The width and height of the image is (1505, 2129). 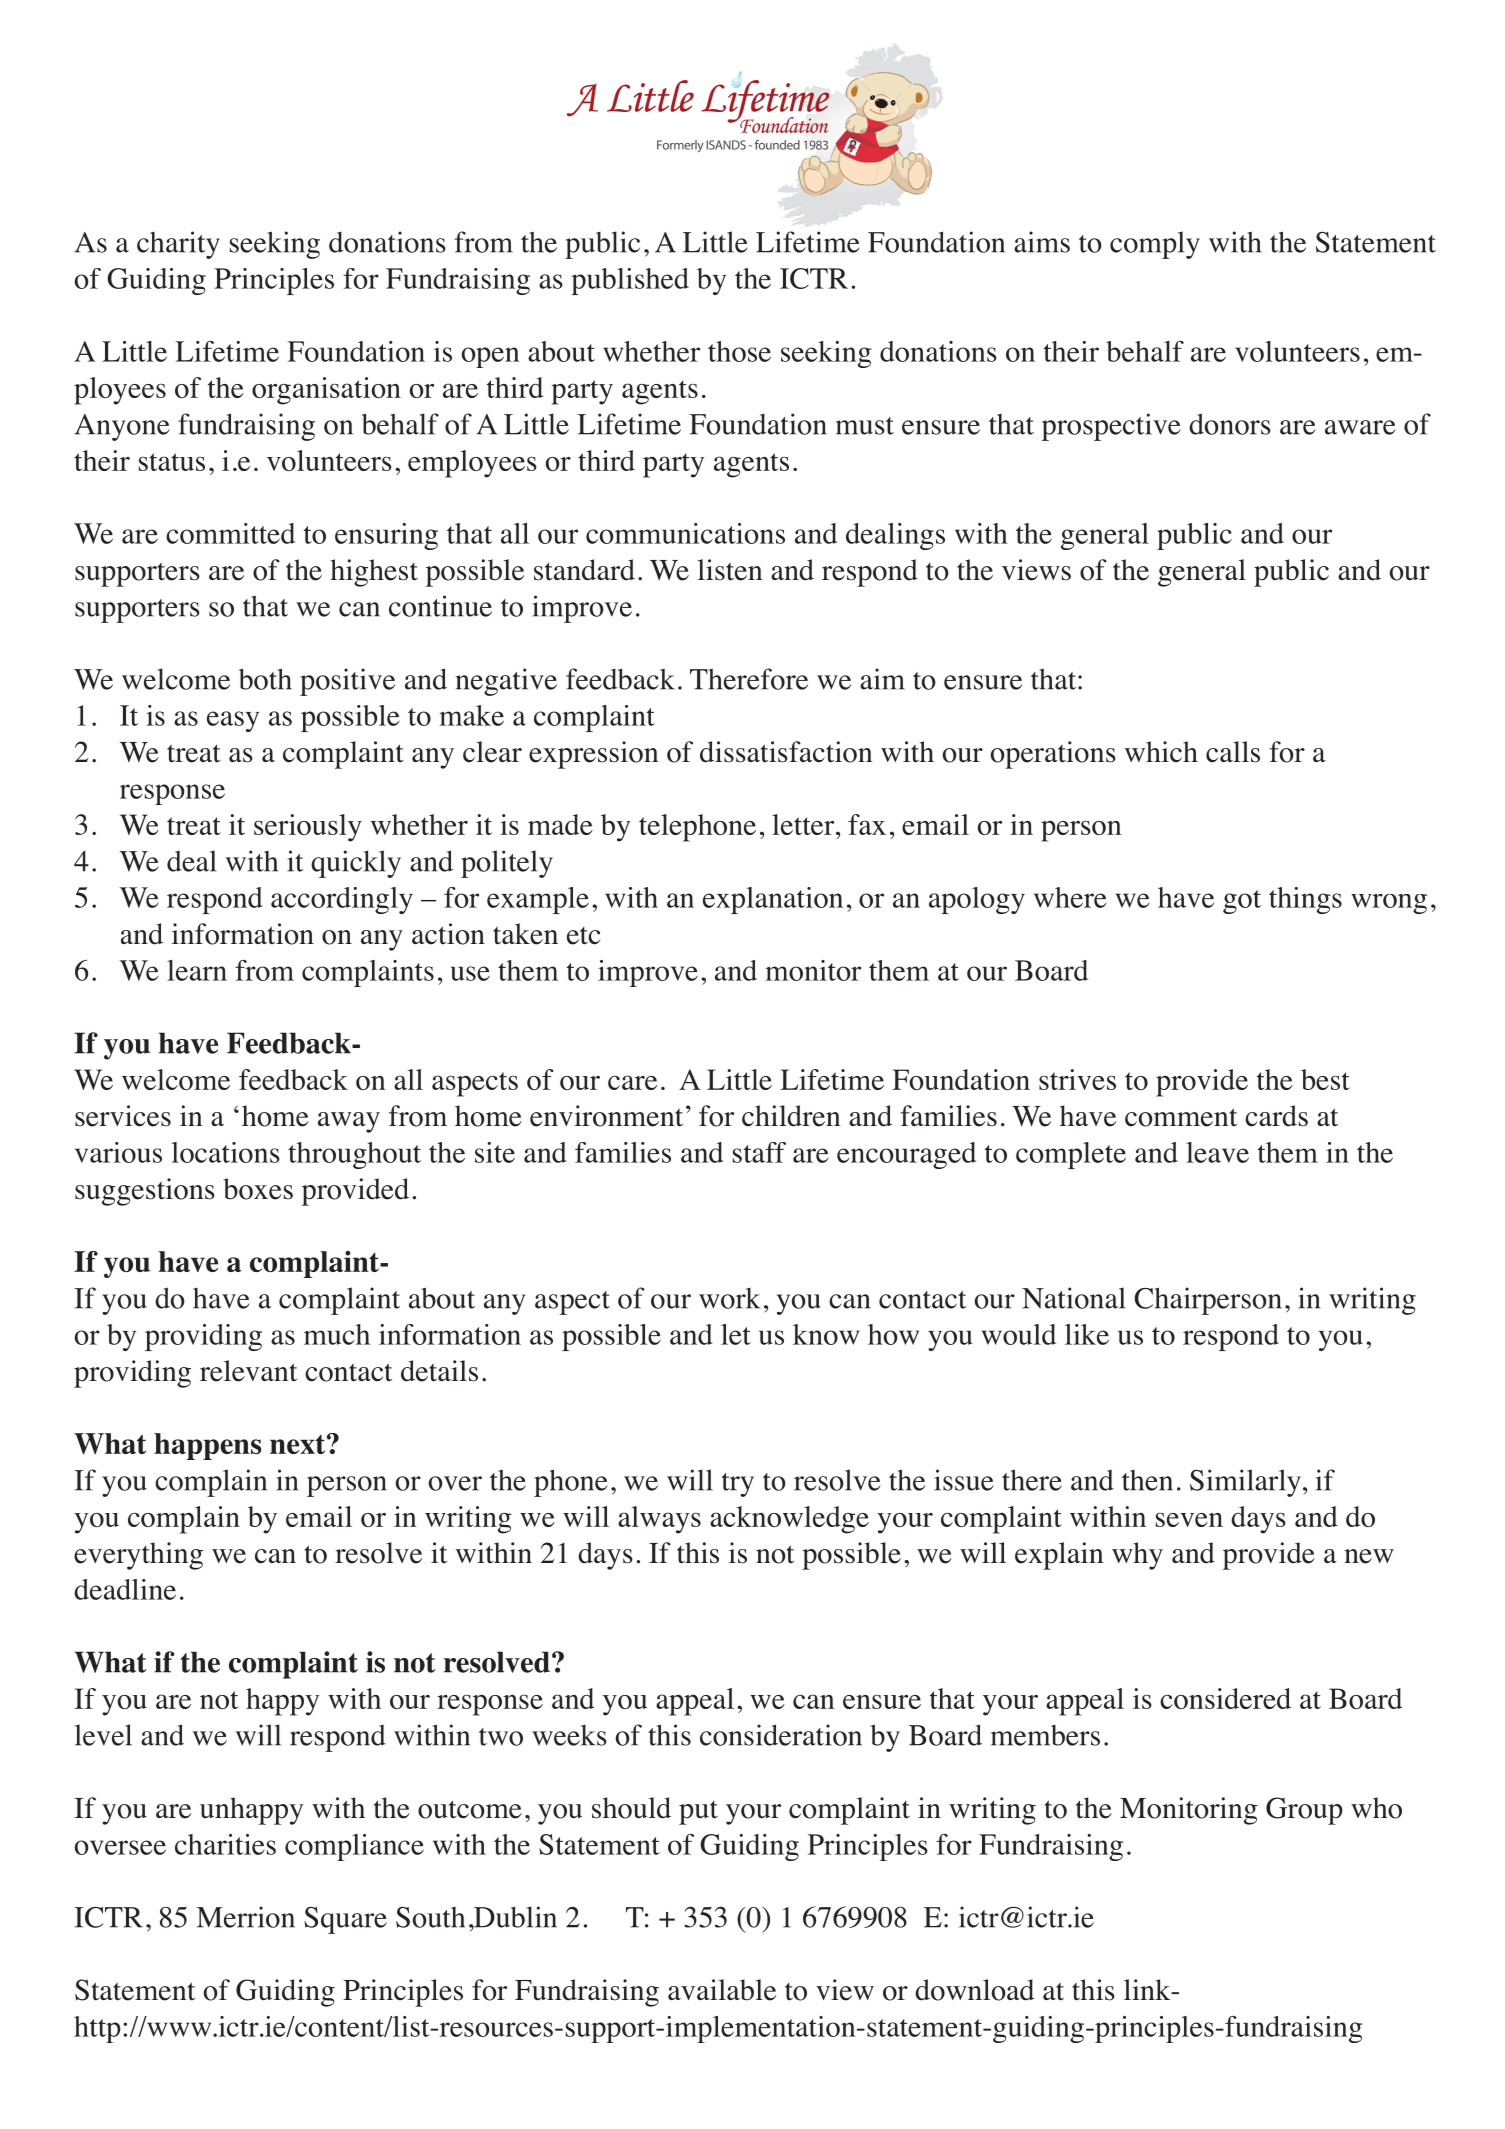 What do you see at coordinates (178, 245) in the image?
I see `charity` at bounding box center [178, 245].
